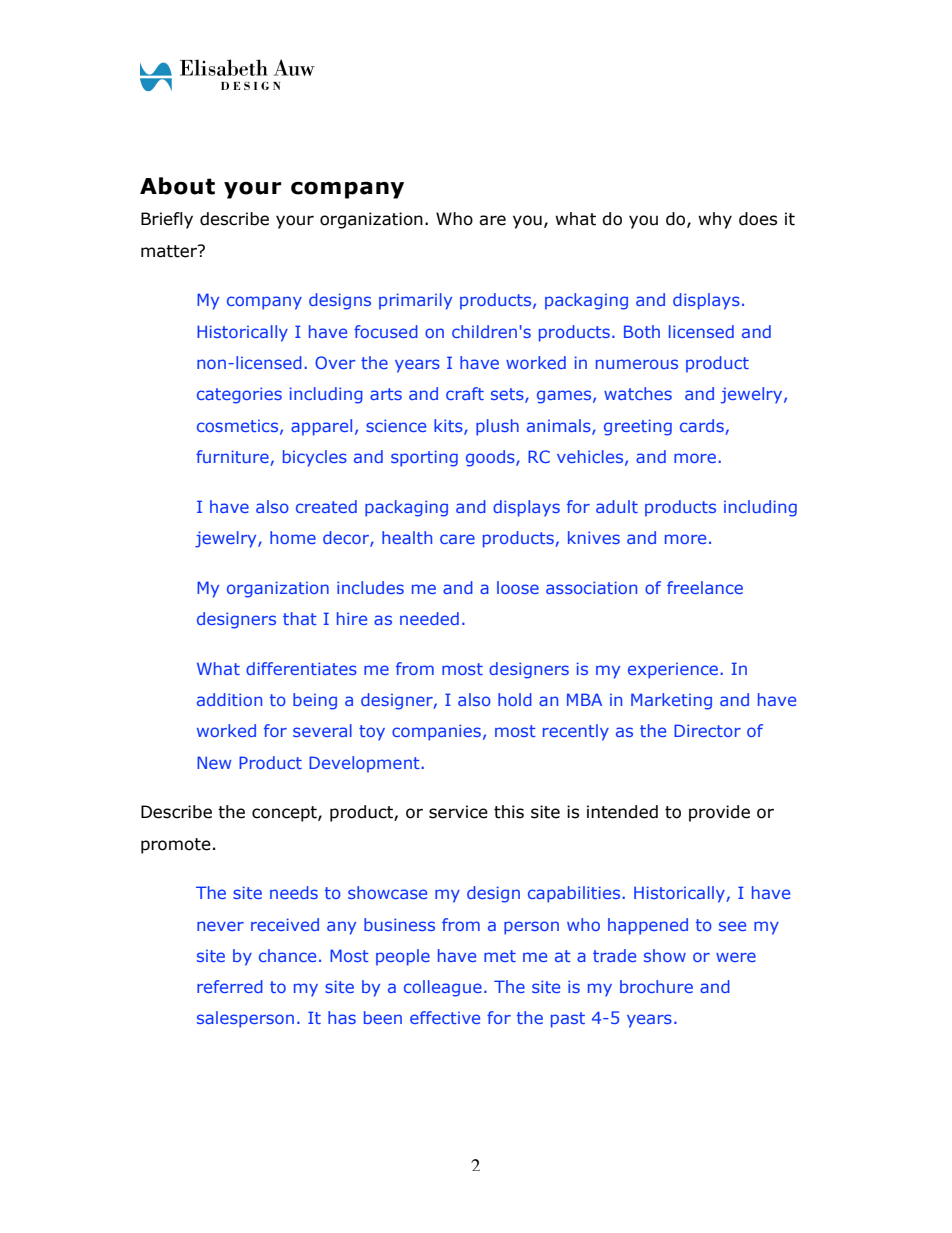 The image size is (952, 1233). What do you see at coordinates (230, 986) in the image?
I see `referred` at bounding box center [230, 986].
